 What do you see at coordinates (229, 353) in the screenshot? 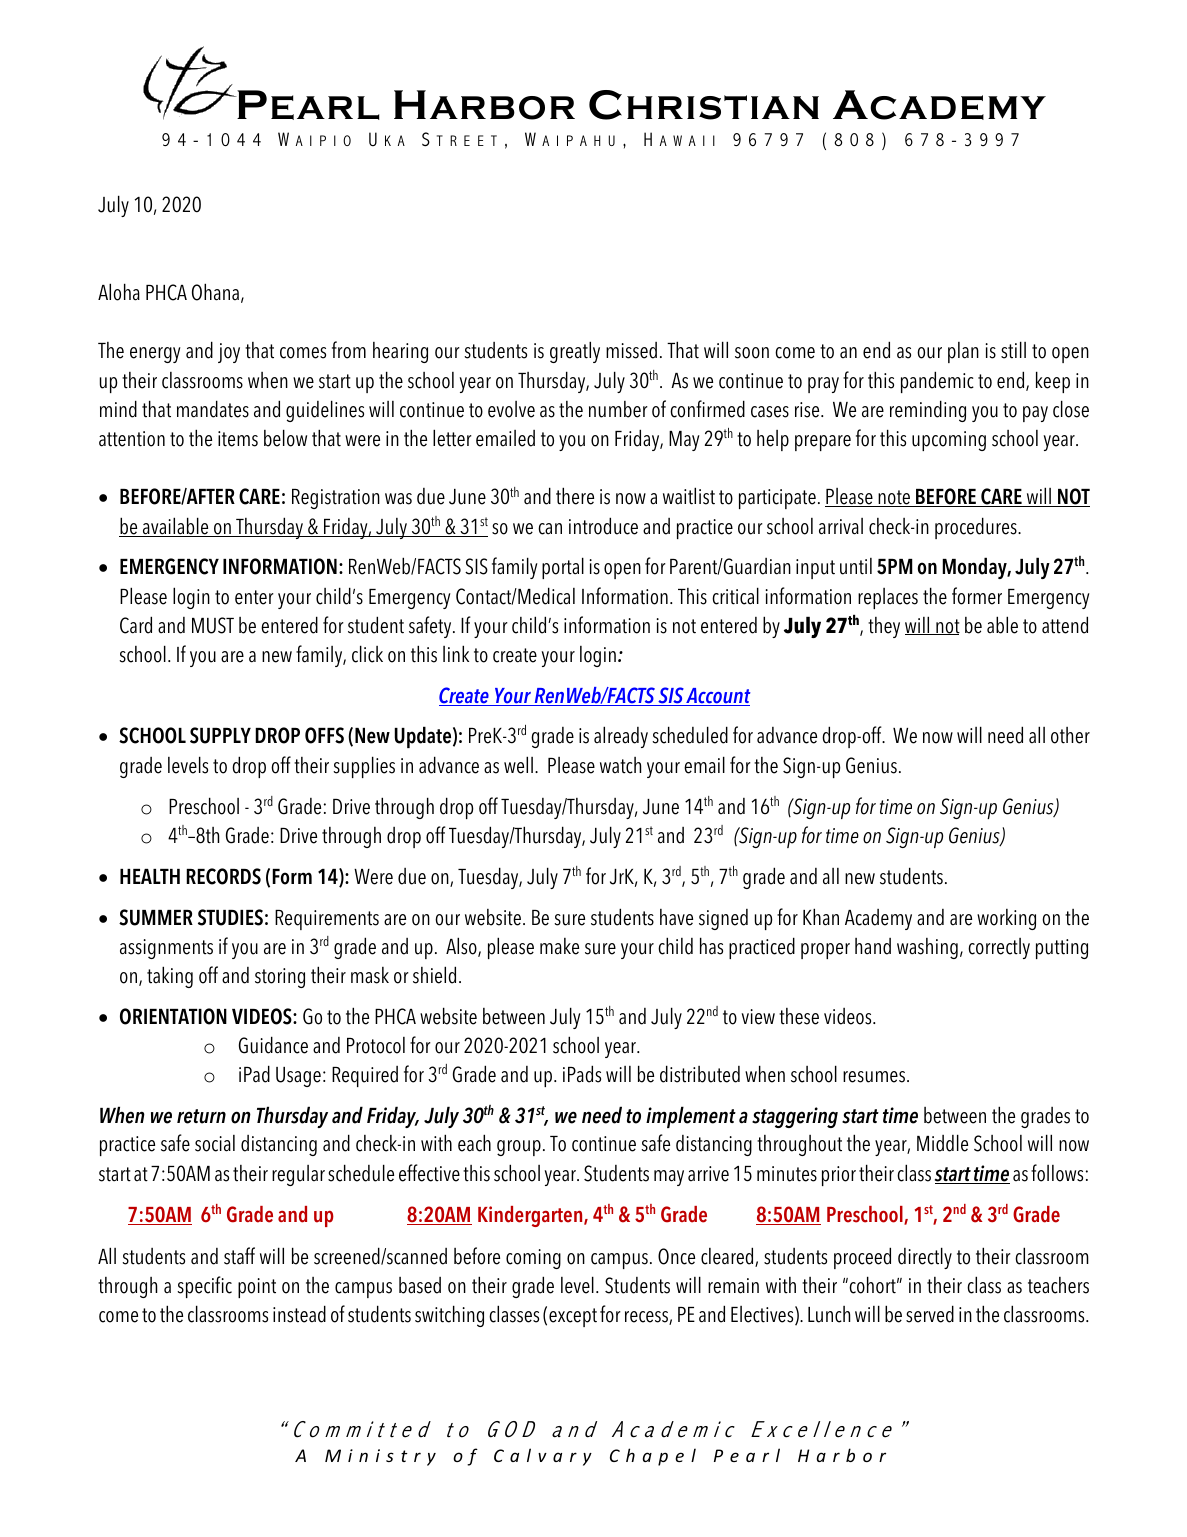
I see `joy` at bounding box center [229, 353].
